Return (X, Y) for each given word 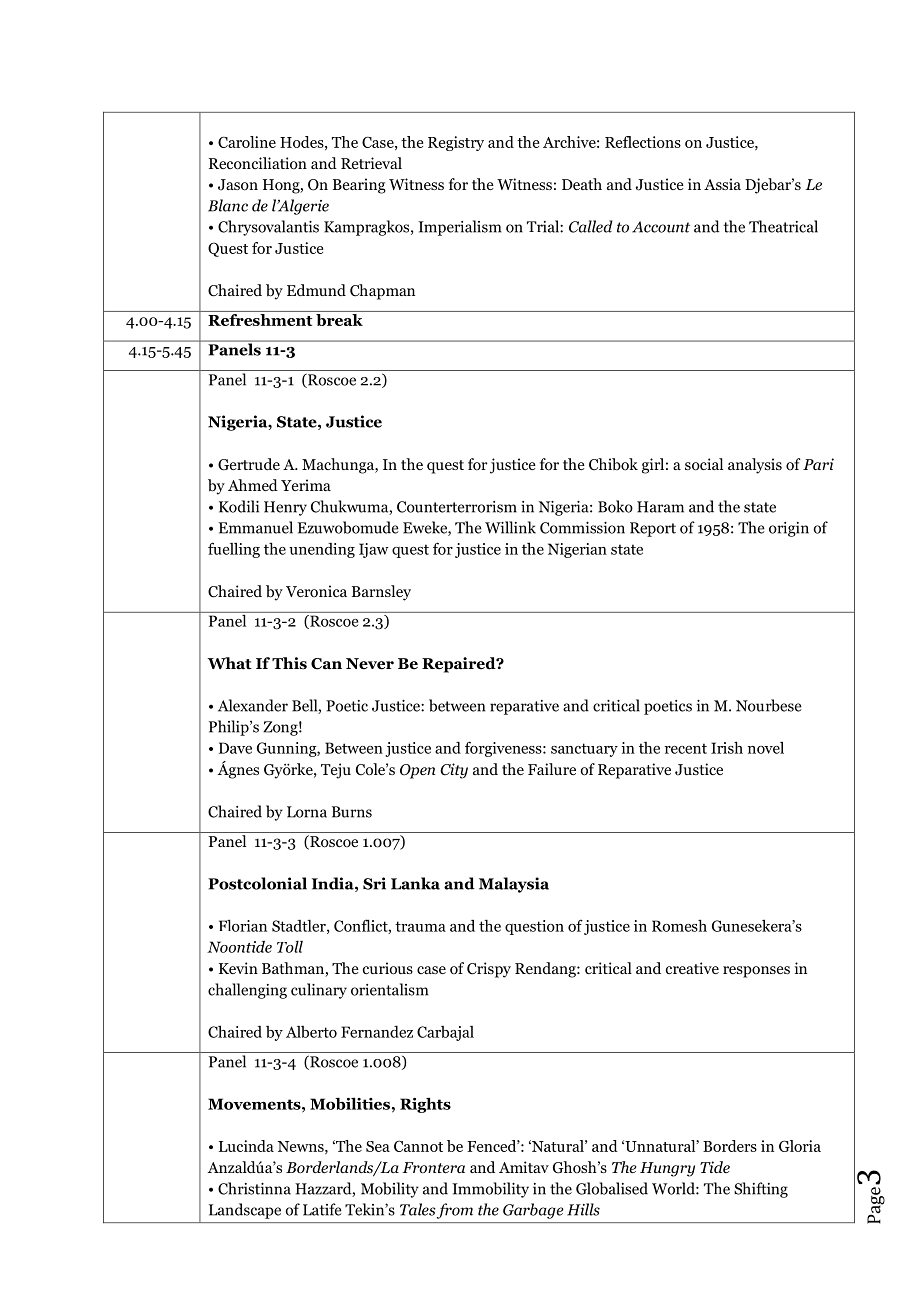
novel (766, 747)
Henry (285, 508)
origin (789, 529)
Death (582, 184)
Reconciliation (258, 163)
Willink (510, 527)
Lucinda (246, 1146)
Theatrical (783, 226)
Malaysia (514, 885)
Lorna (307, 812)
